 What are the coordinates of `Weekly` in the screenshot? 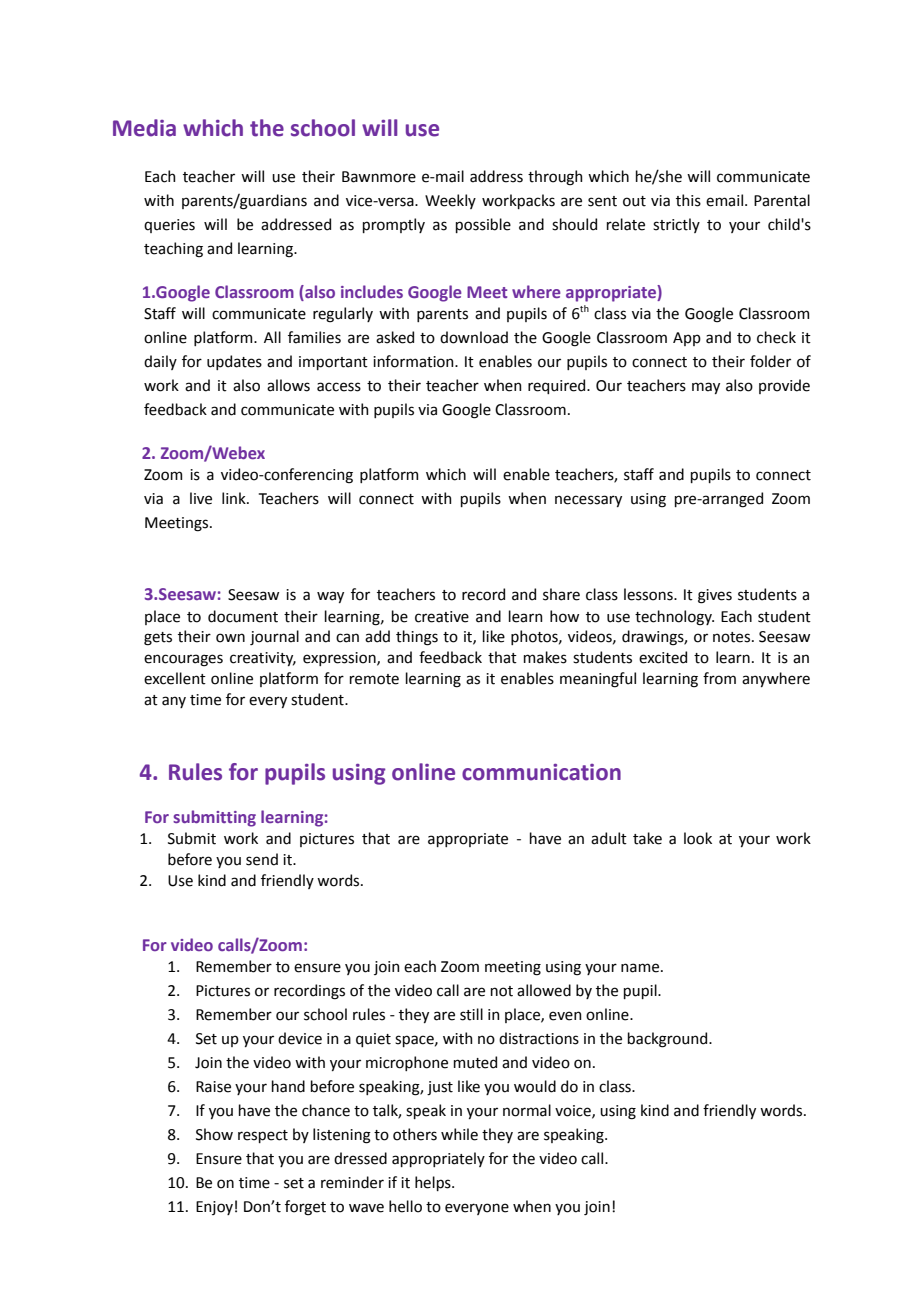 It's located at (450, 201).
